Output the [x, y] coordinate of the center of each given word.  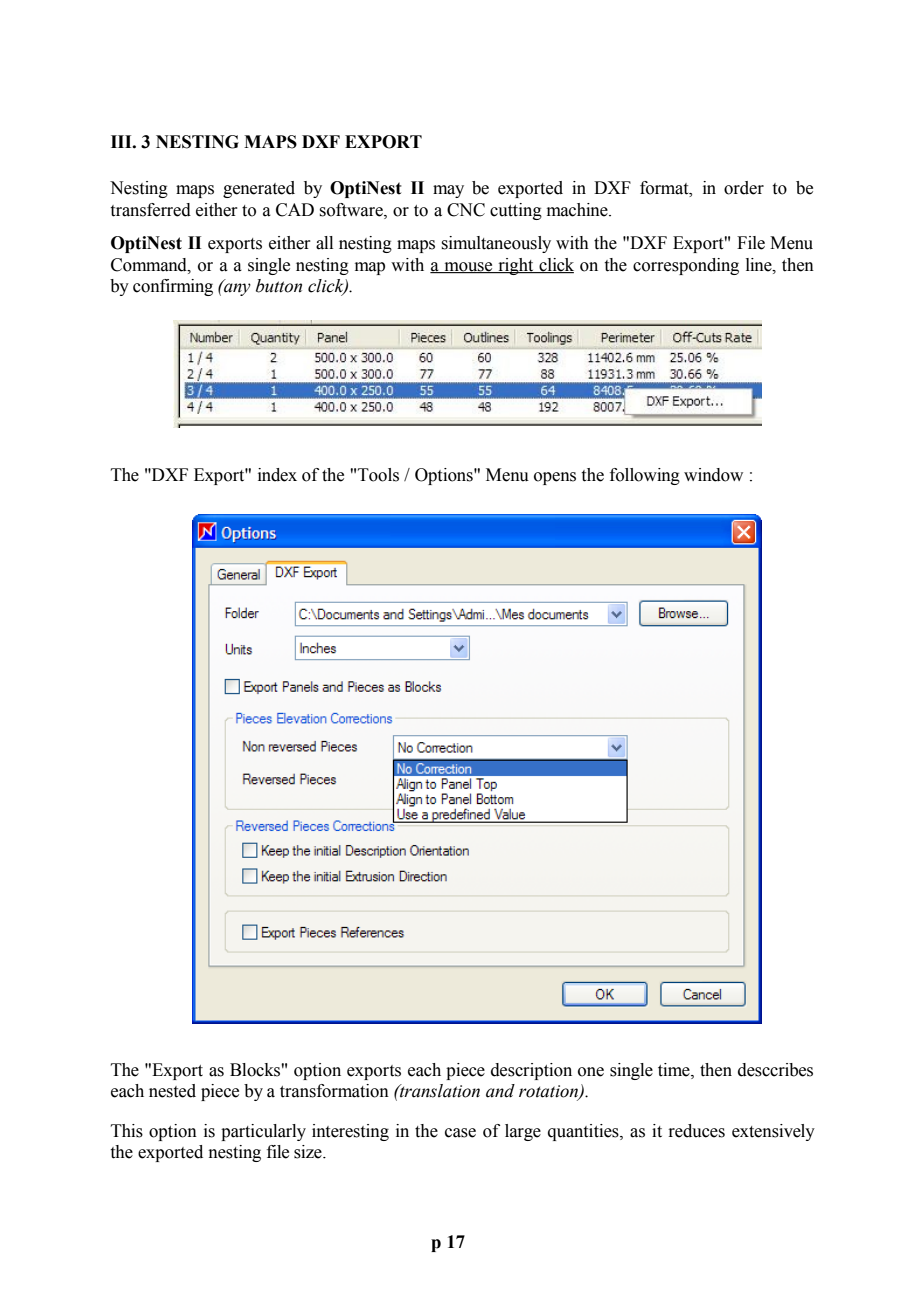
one [591, 1072]
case [460, 1133]
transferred [150, 210]
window [713, 475]
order [744, 188]
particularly [263, 1132]
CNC [466, 210]
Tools [378, 475]
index [277, 475]
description [531, 1071]
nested [172, 1091]
